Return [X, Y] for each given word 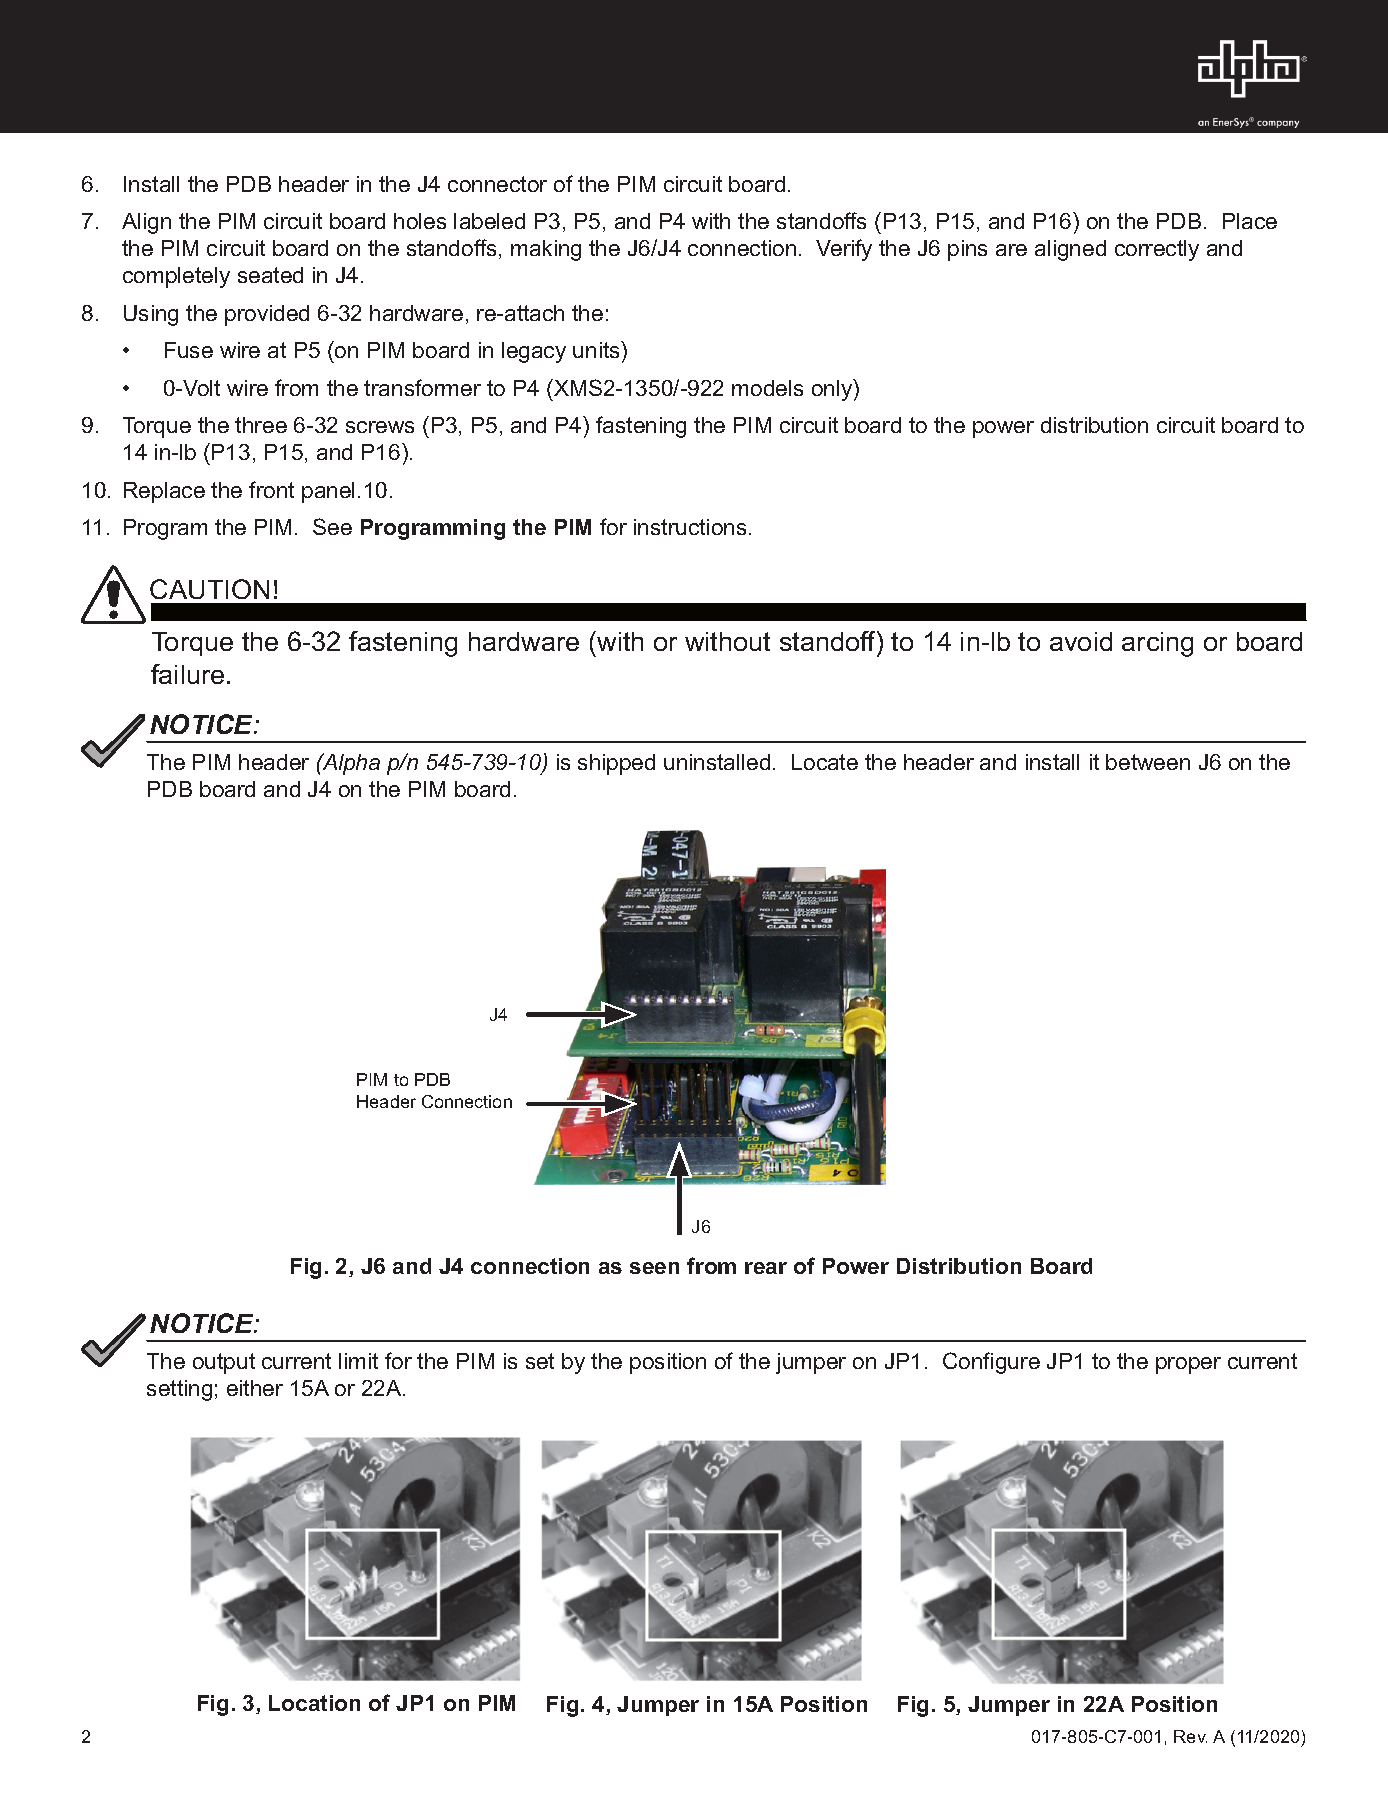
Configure [991, 1363]
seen [654, 1268]
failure [187, 674]
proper [1188, 1365]
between [1148, 762]
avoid [1081, 641]
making [546, 250]
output [224, 1363]
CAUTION [209, 589]
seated [270, 275]
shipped [616, 764]
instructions [690, 527]
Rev [1190, 1736]
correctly [1157, 250]
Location [314, 1703]
